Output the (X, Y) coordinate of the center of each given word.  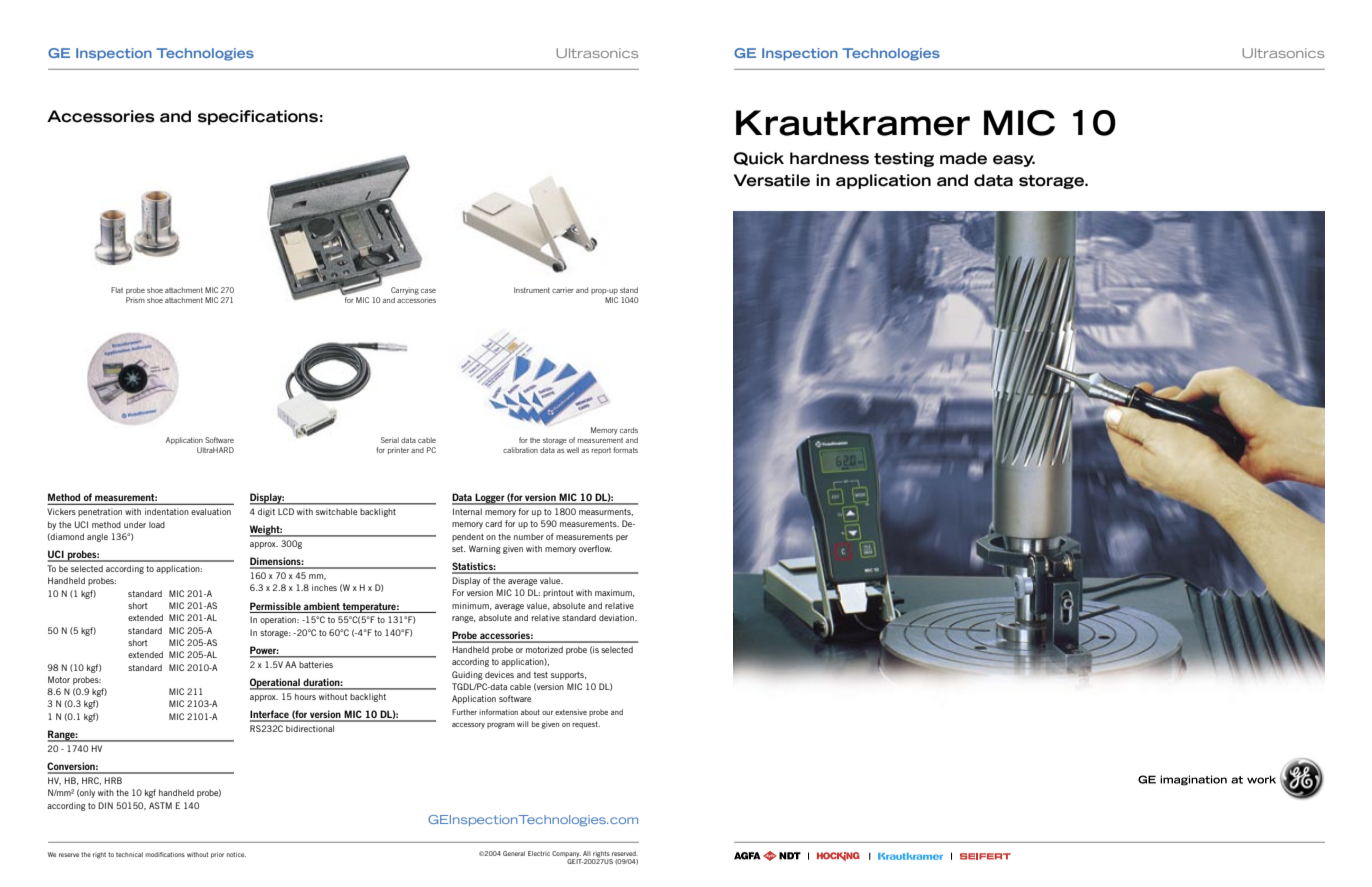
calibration (520, 450)
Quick (759, 159)
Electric (539, 853)
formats (625, 450)
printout (558, 593)
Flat (117, 290)
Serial (390, 440)
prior (217, 855)
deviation (617, 617)
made (963, 158)
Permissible (275, 606)
